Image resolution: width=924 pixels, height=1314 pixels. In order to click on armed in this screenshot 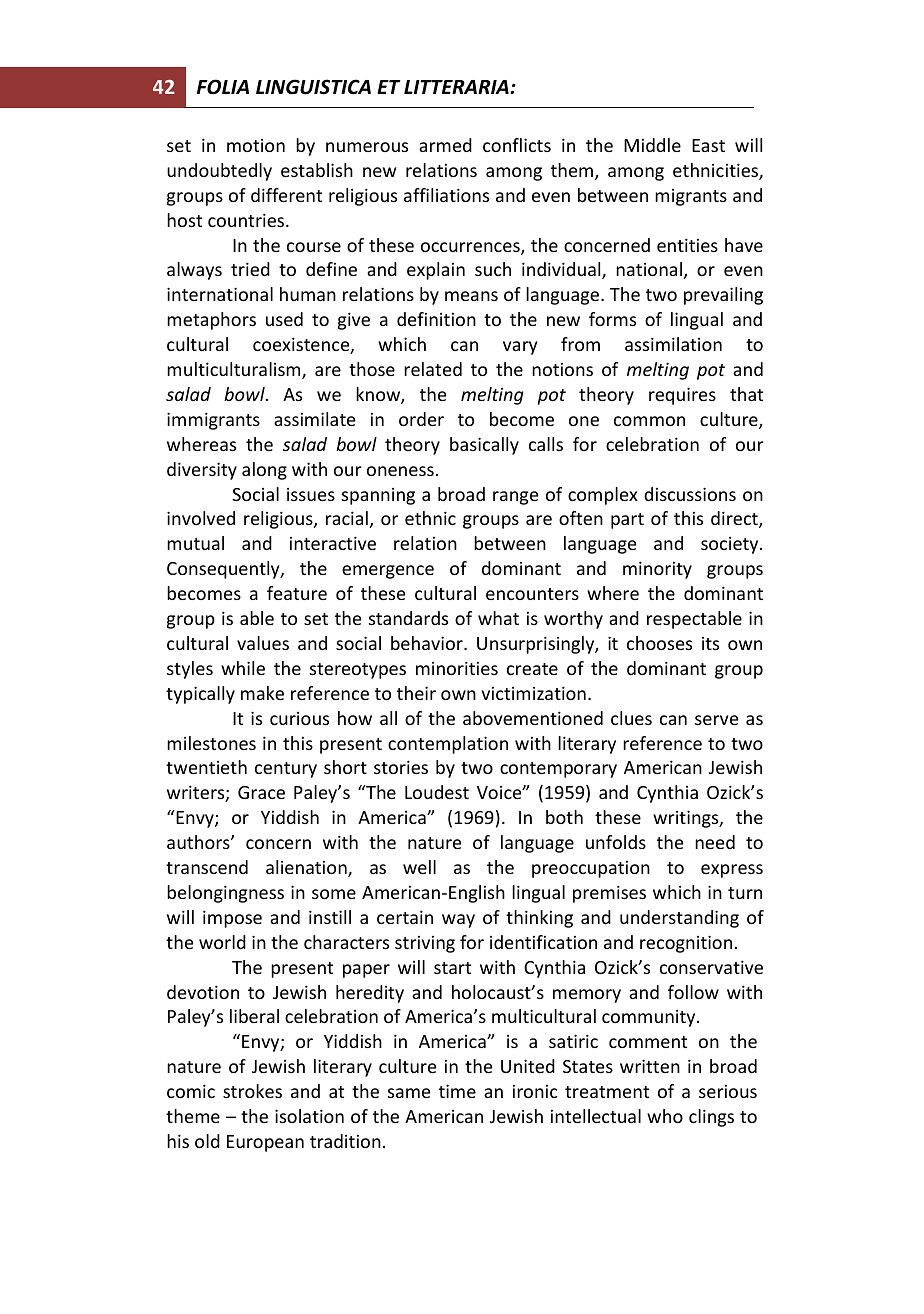, I will do `click(445, 145)`.
